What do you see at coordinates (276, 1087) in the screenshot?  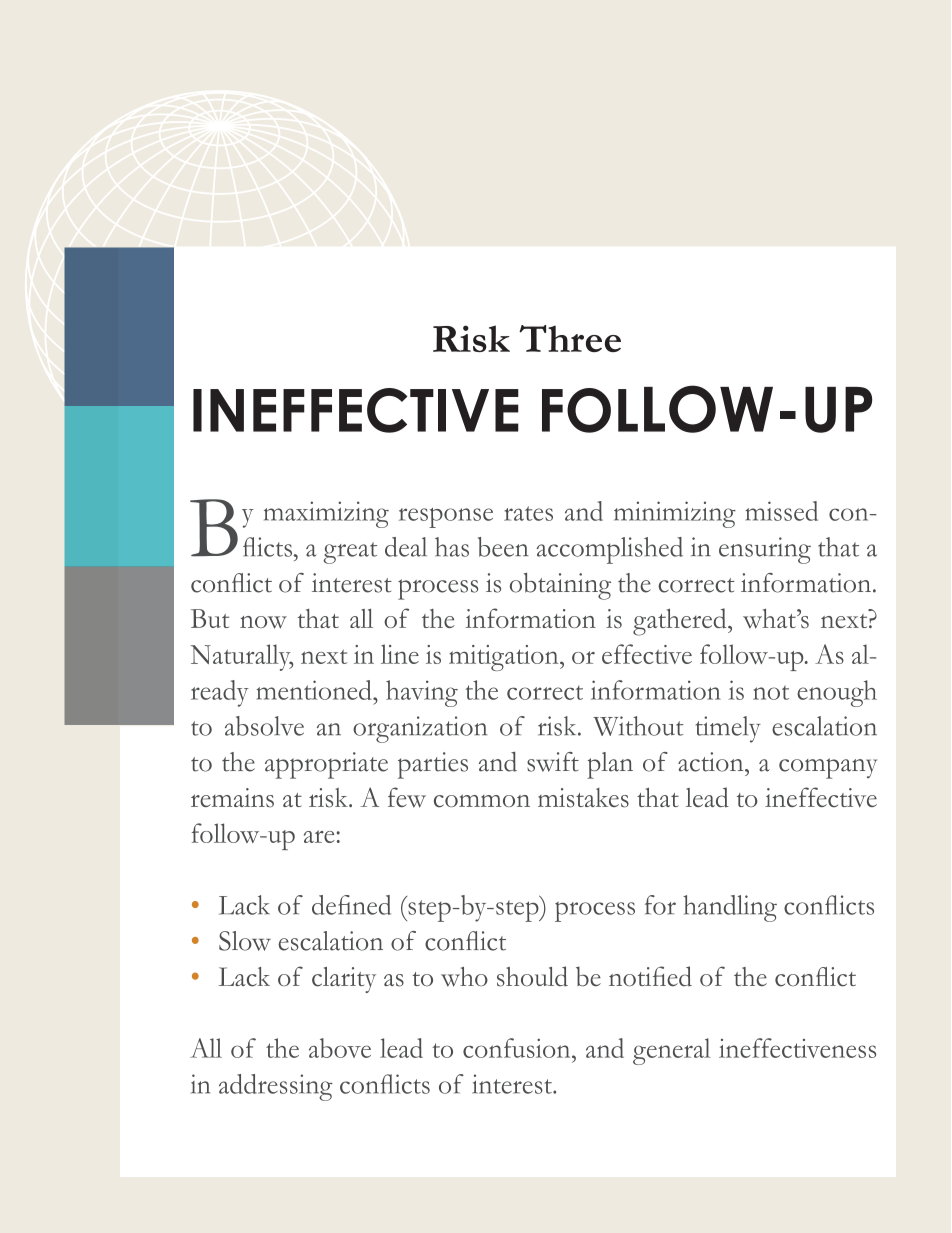 I see `addressing` at bounding box center [276, 1087].
